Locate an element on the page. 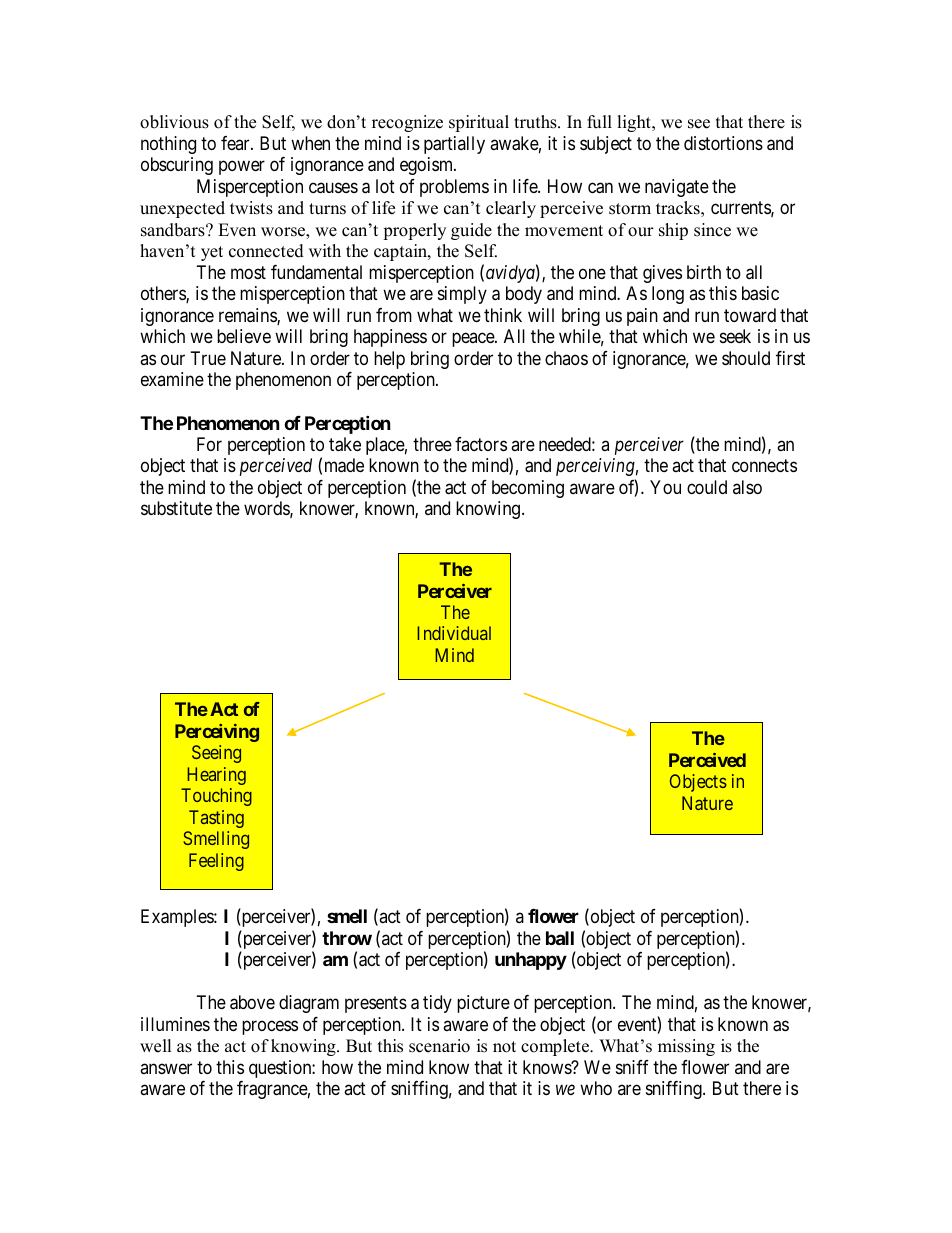 The image size is (952, 1233). could is located at coordinates (707, 487).
